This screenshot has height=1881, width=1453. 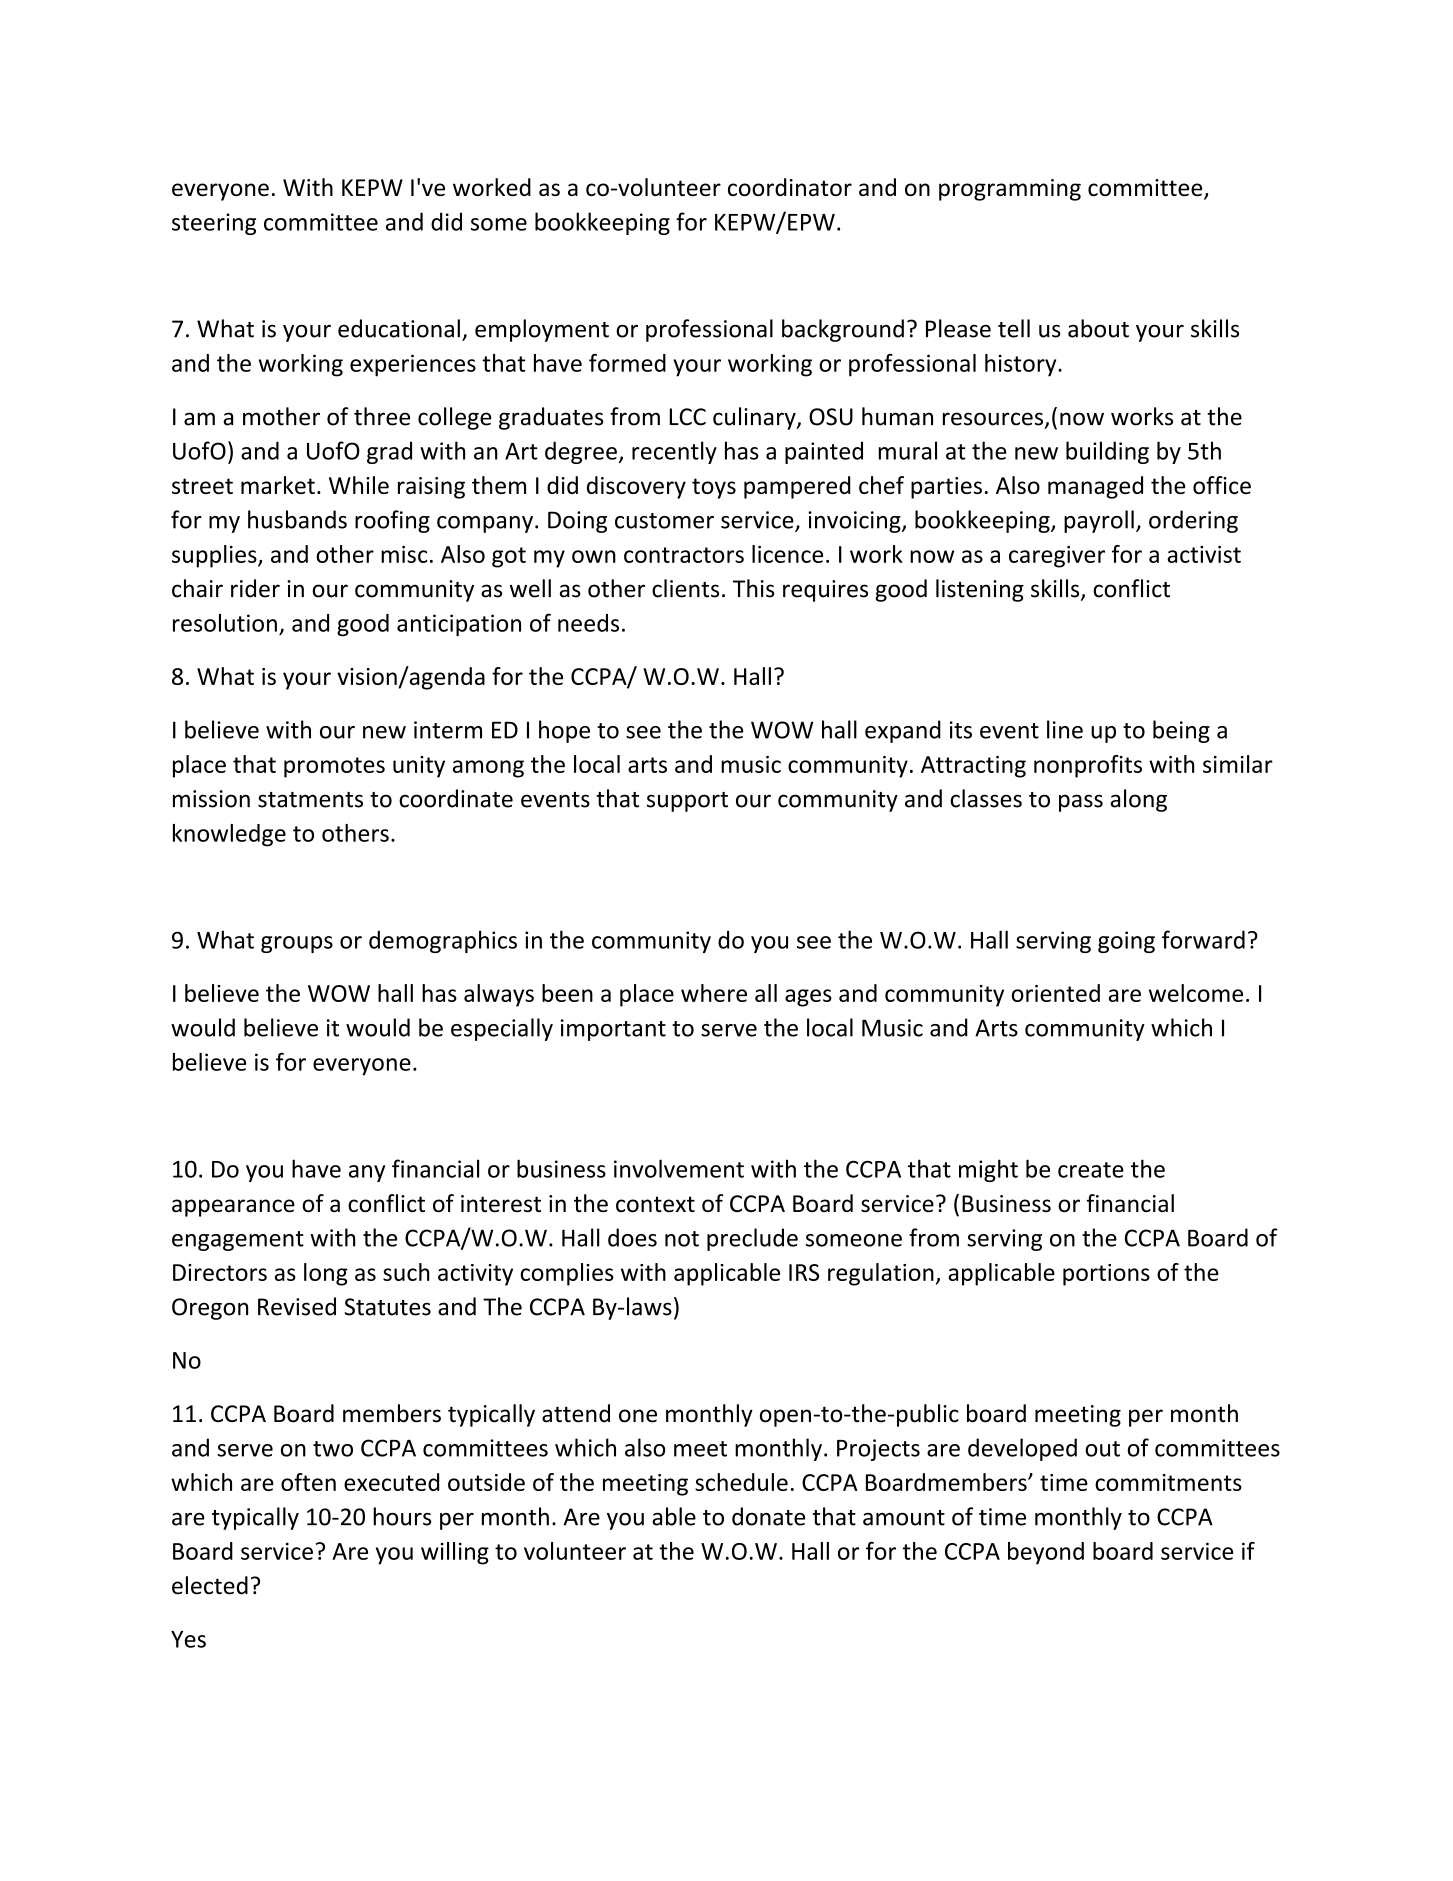 I want to click on clients, so click(x=685, y=588).
